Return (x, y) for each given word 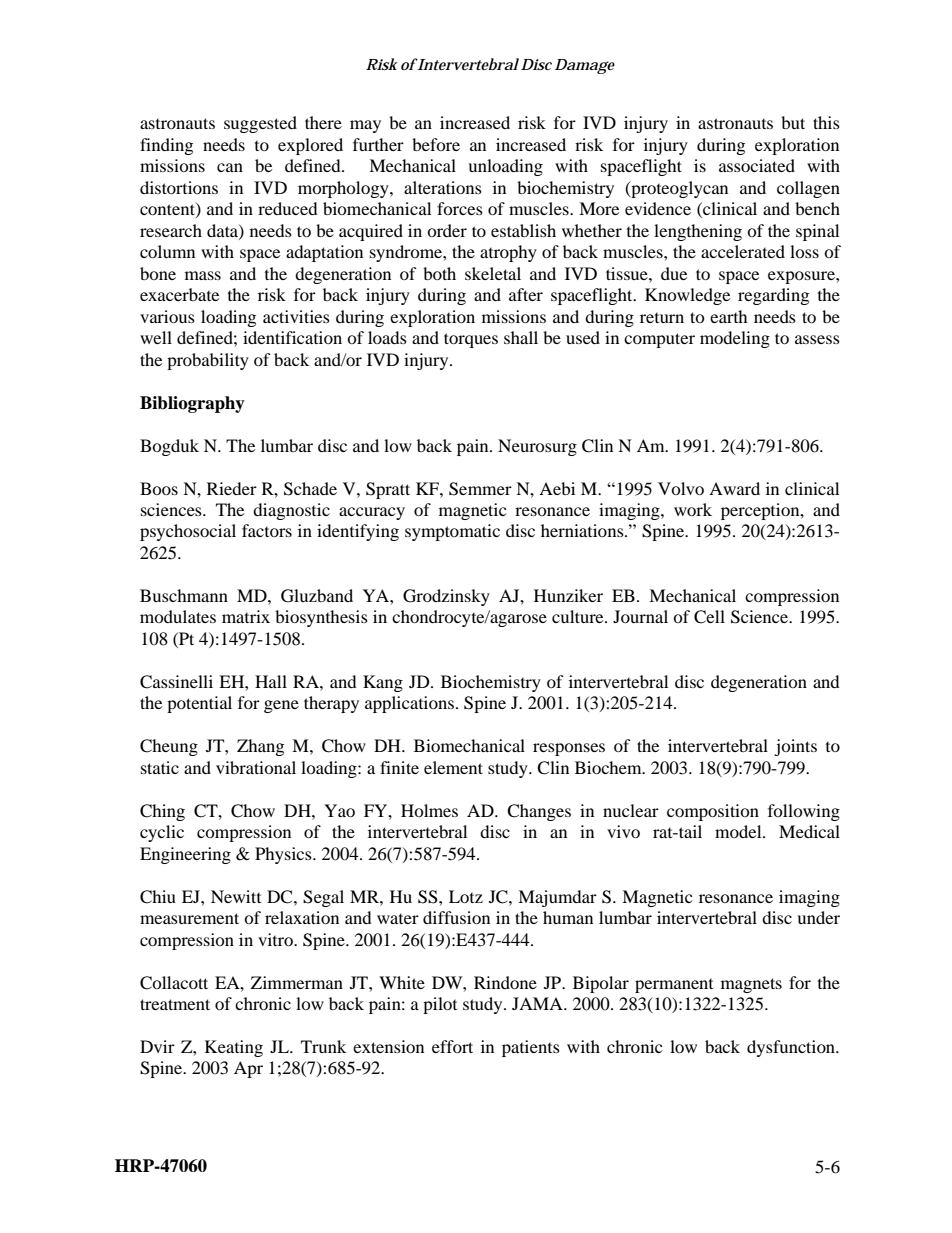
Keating (234, 1048)
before (436, 144)
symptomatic (452, 532)
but (793, 122)
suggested (260, 124)
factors (267, 530)
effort (452, 1046)
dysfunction (792, 1048)
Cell (709, 617)
